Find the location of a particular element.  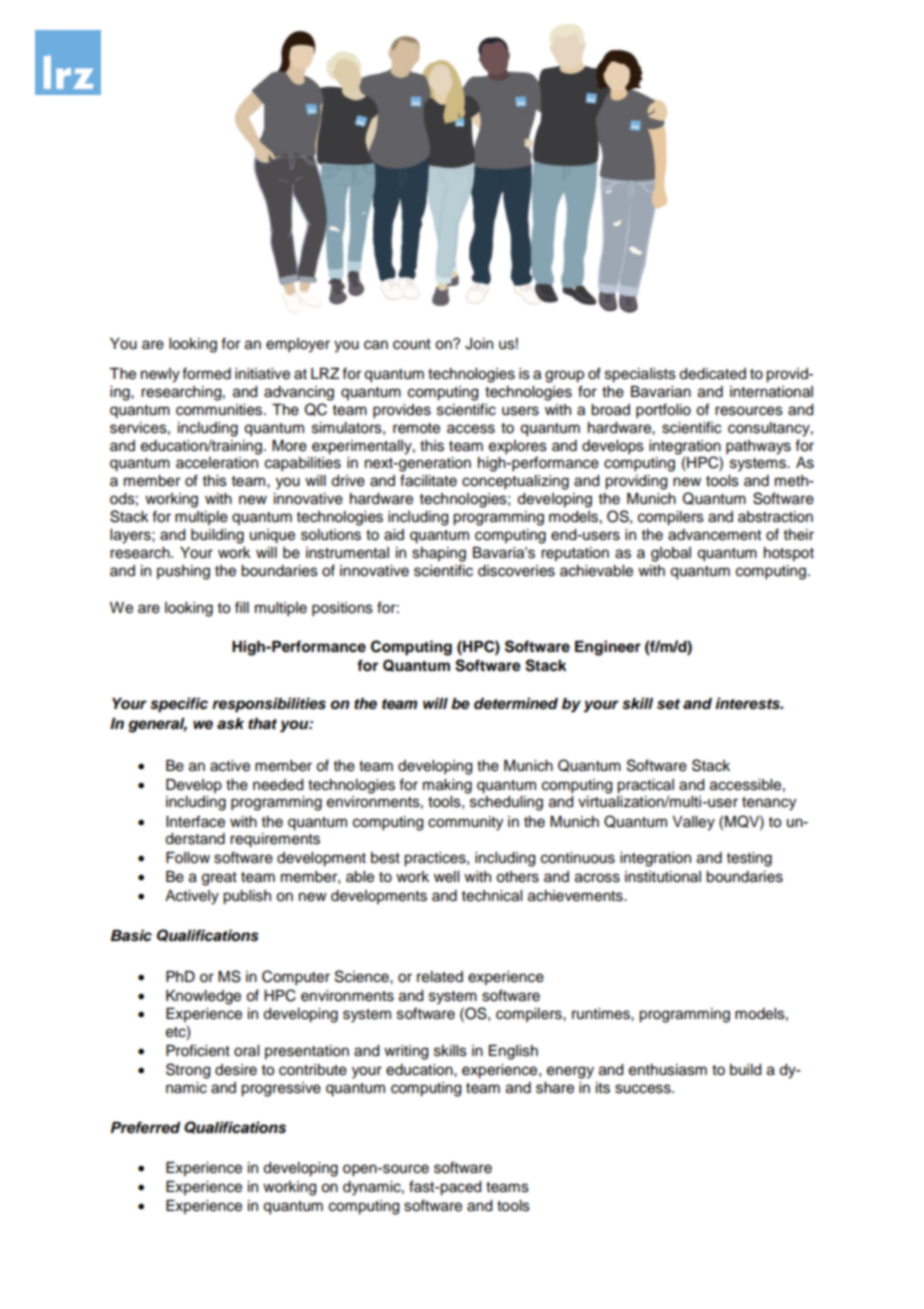

well is located at coordinates (446, 877).
